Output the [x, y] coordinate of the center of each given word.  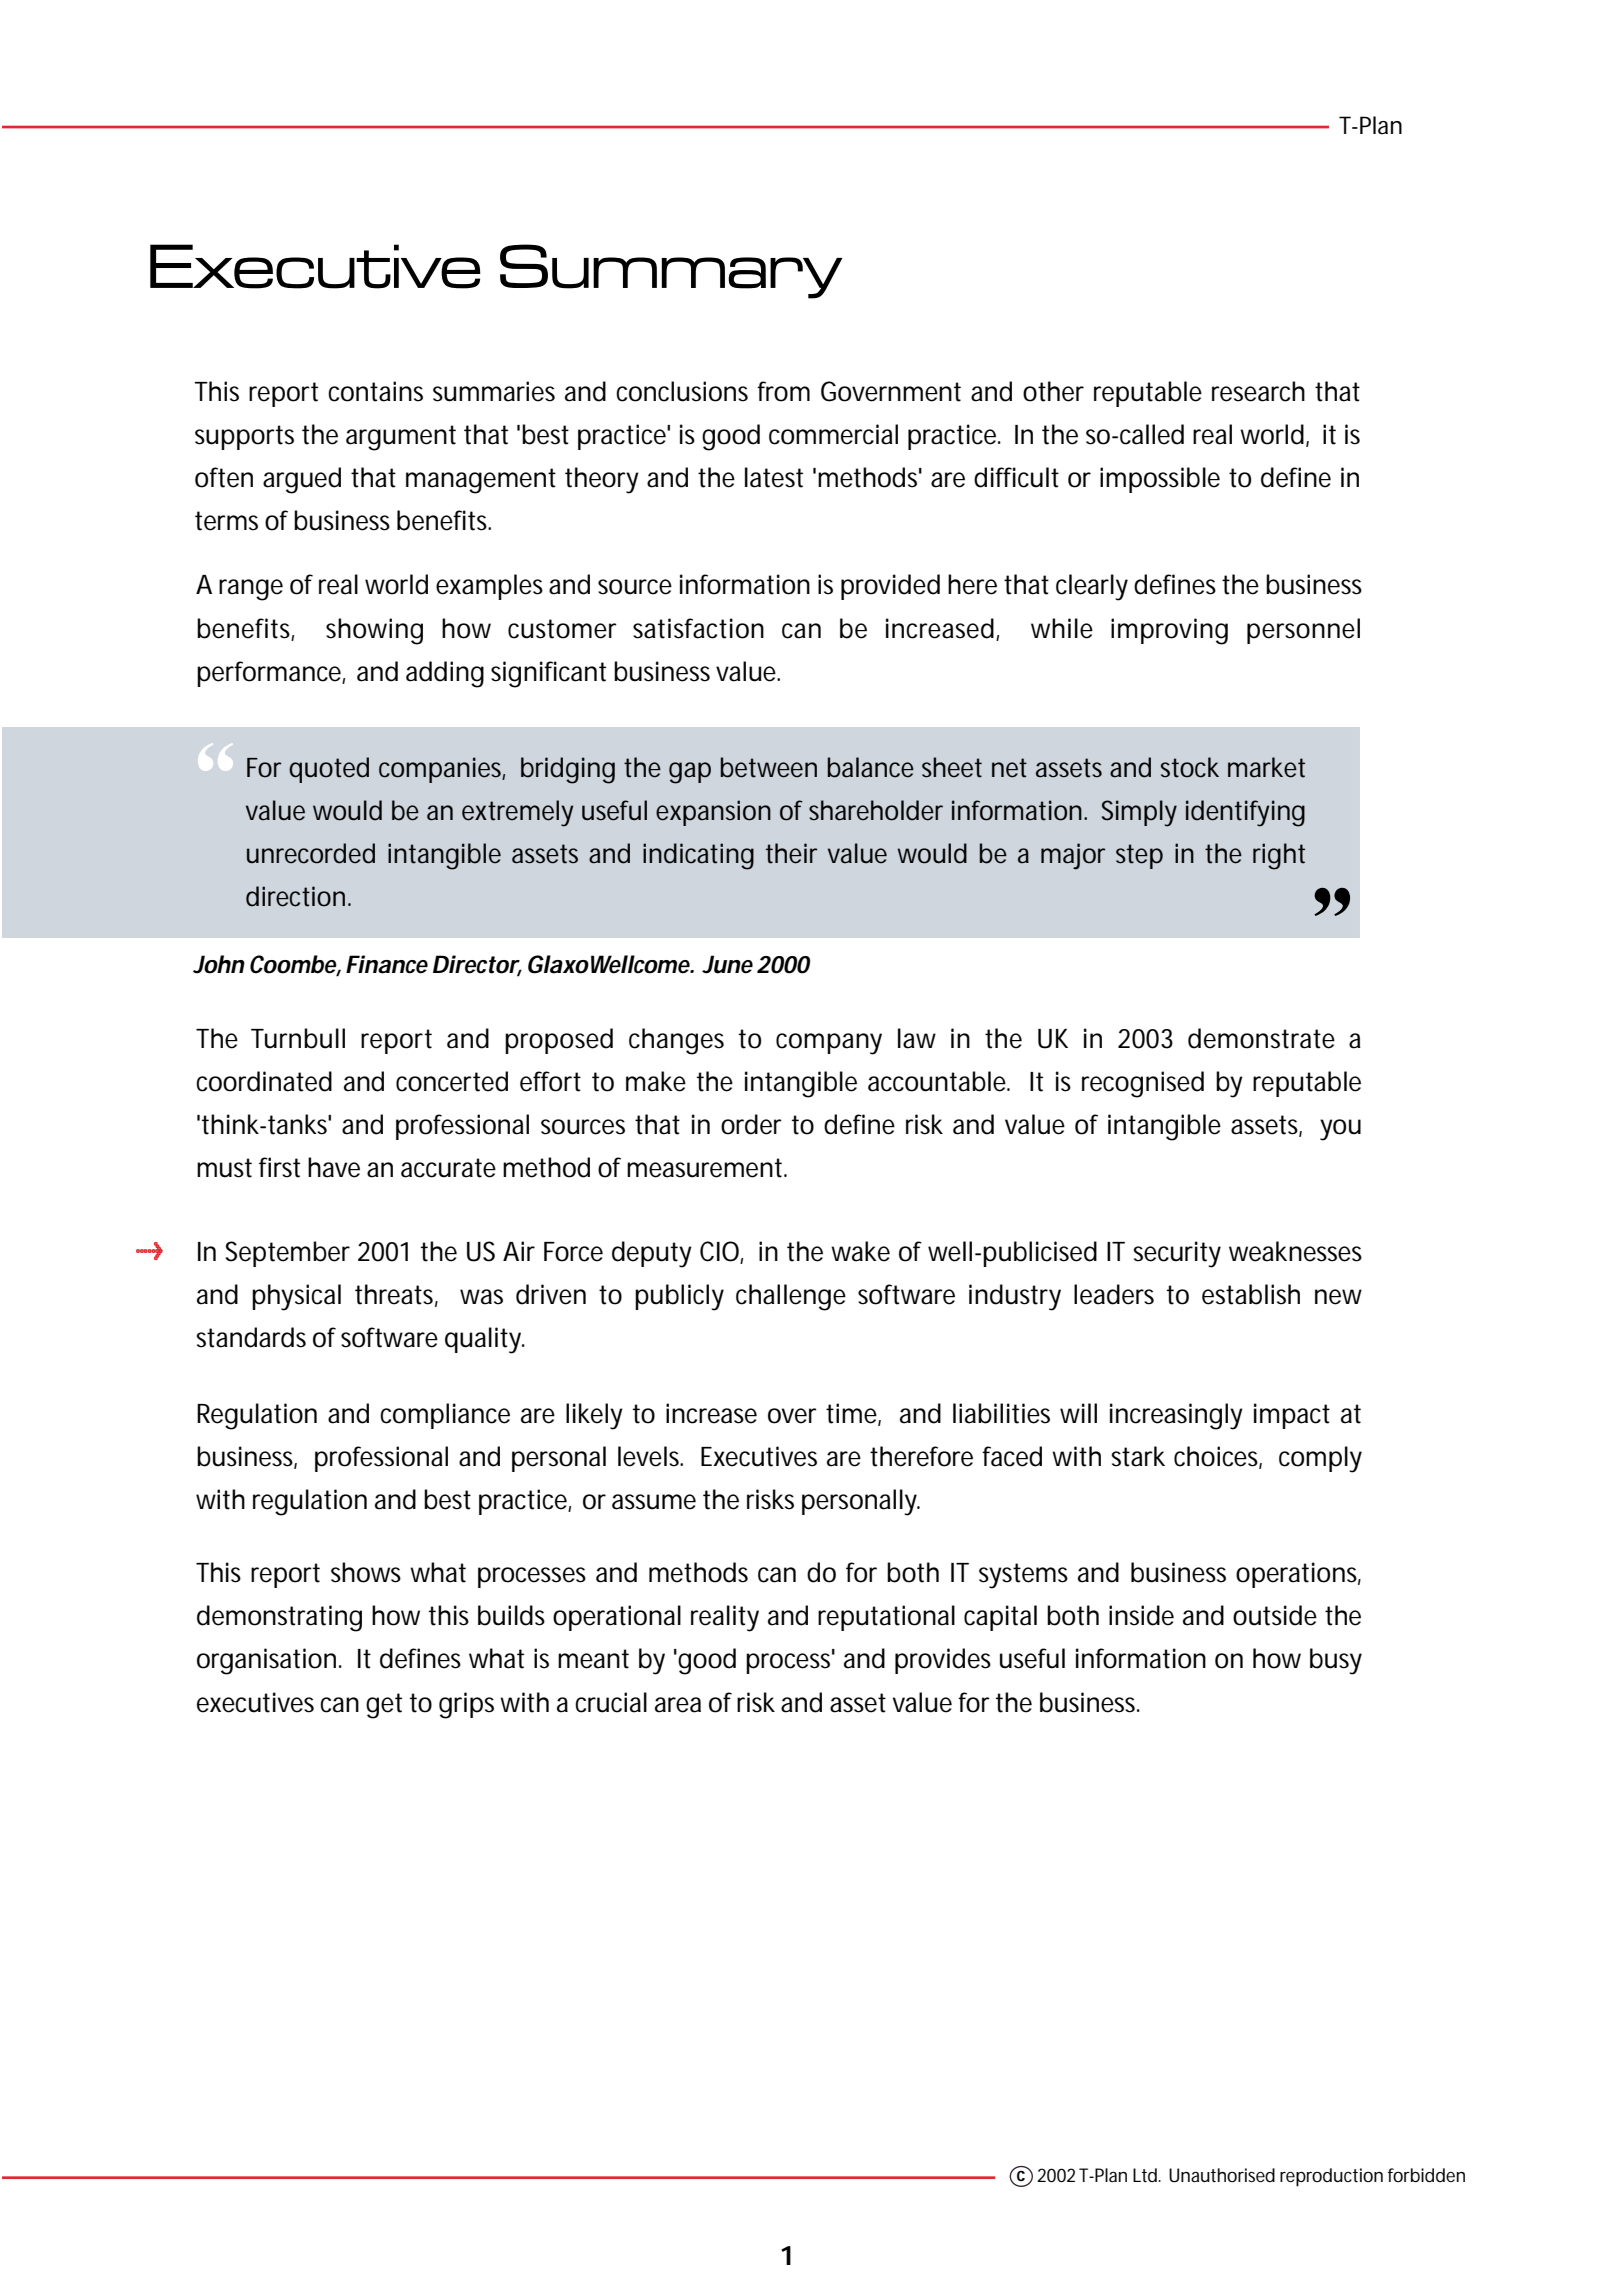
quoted [329, 770]
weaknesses [1295, 1251]
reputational [886, 1618]
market [1266, 767]
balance [871, 767]
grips [466, 1705]
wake [860, 1251]
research [1258, 391]
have [334, 1167]
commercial [833, 434]
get [384, 1706]
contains [375, 391]
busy [1336, 1661]
